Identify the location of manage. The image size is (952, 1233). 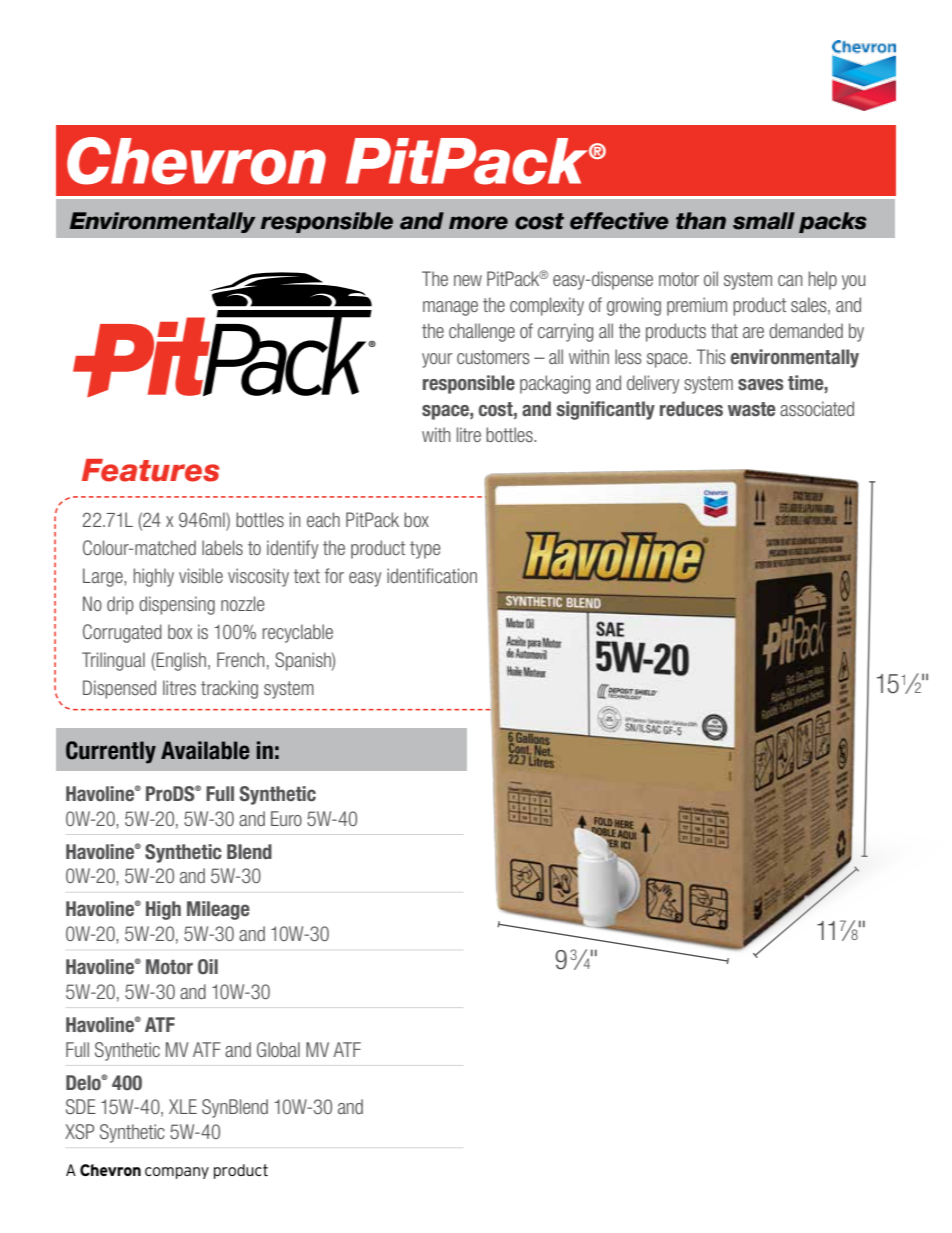
(450, 308).
